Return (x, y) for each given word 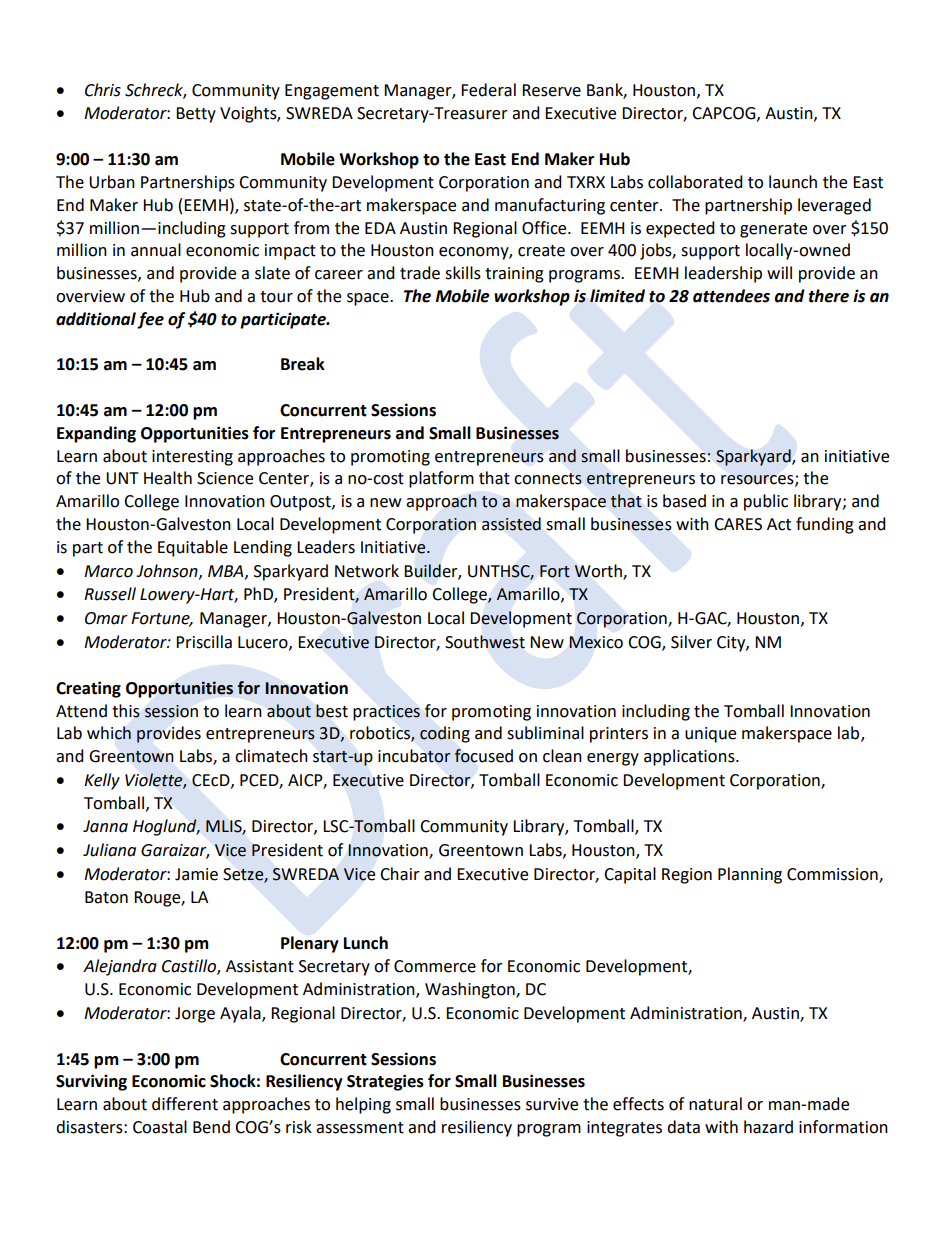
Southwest (485, 642)
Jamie (196, 874)
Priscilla (204, 642)
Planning (750, 875)
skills (463, 273)
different (185, 1104)
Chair (400, 874)
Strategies (385, 1082)
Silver (691, 642)
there (828, 296)
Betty (196, 115)
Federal (488, 90)
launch (793, 182)
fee (150, 320)
